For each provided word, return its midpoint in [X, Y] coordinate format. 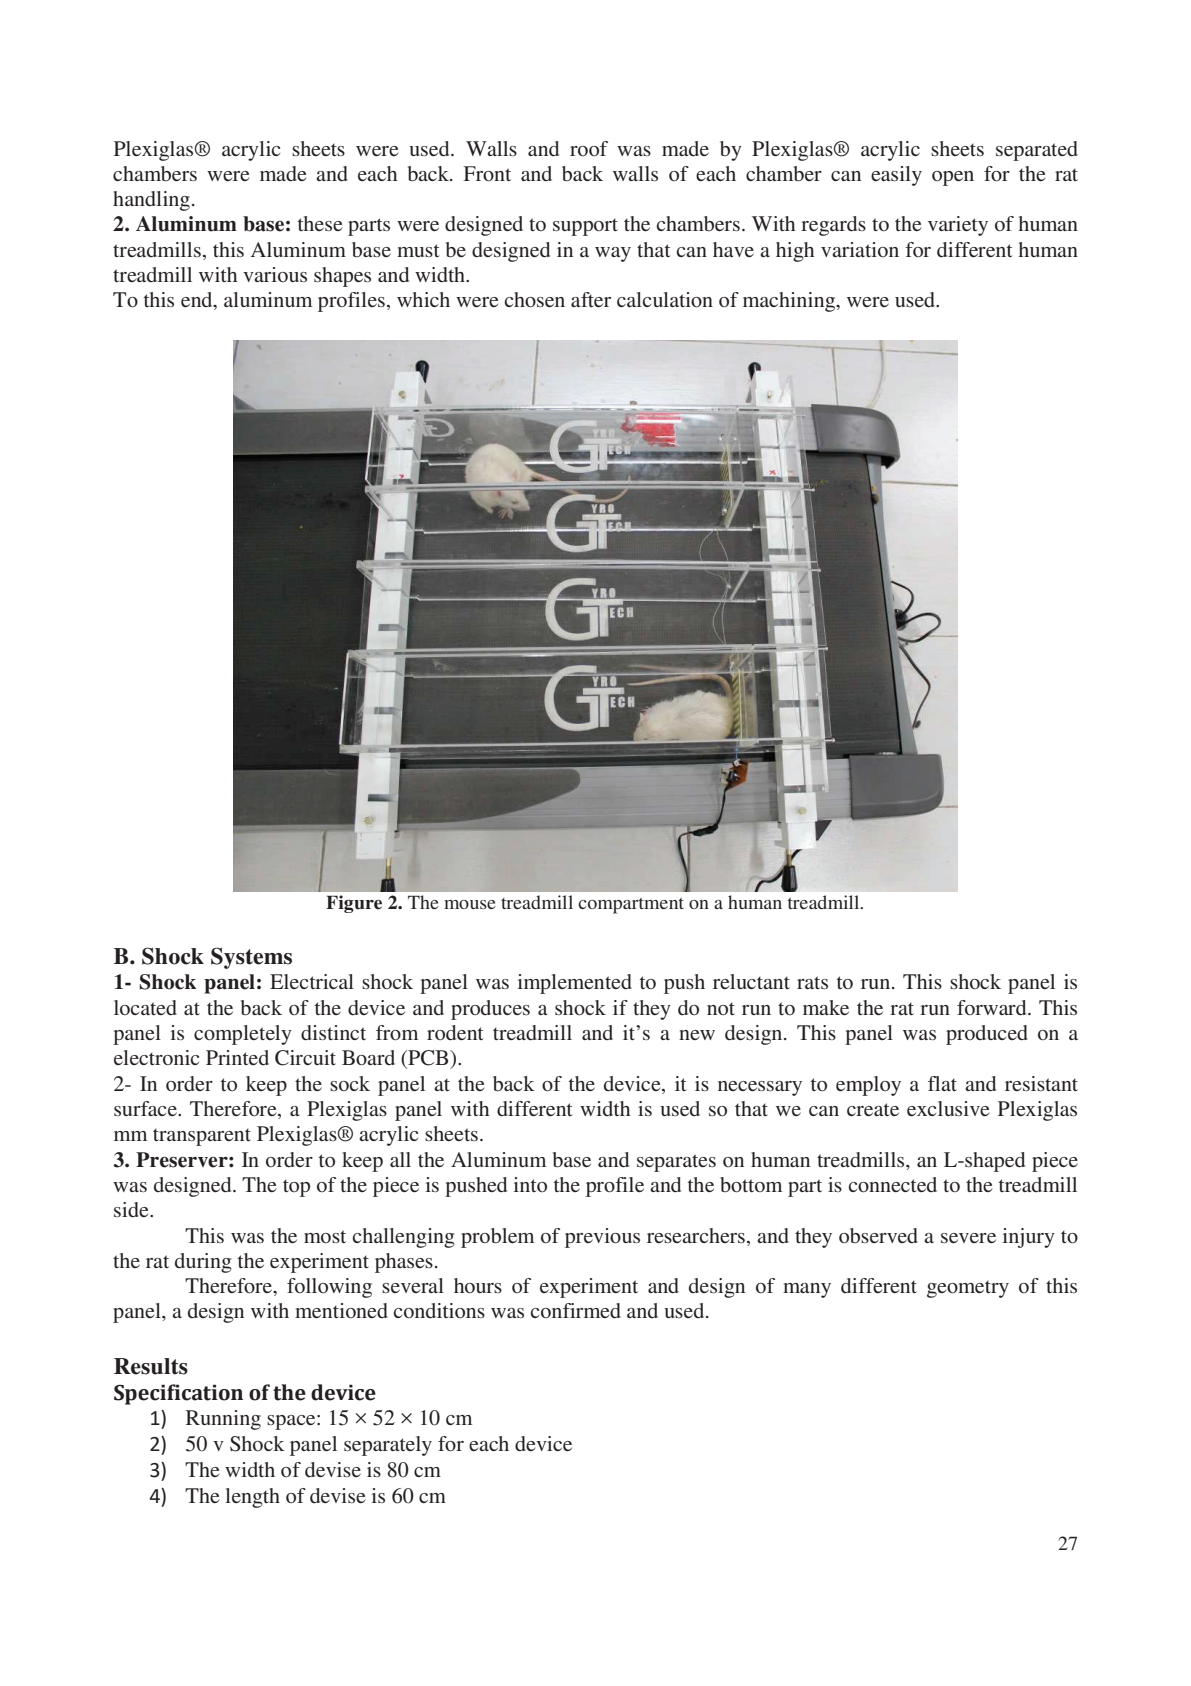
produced [987, 1035]
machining [790, 302]
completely [243, 1035]
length [252, 1498]
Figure [354, 904]
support [585, 227]
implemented [575, 984]
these [320, 223]
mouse [470, 904]
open [953, 178]
